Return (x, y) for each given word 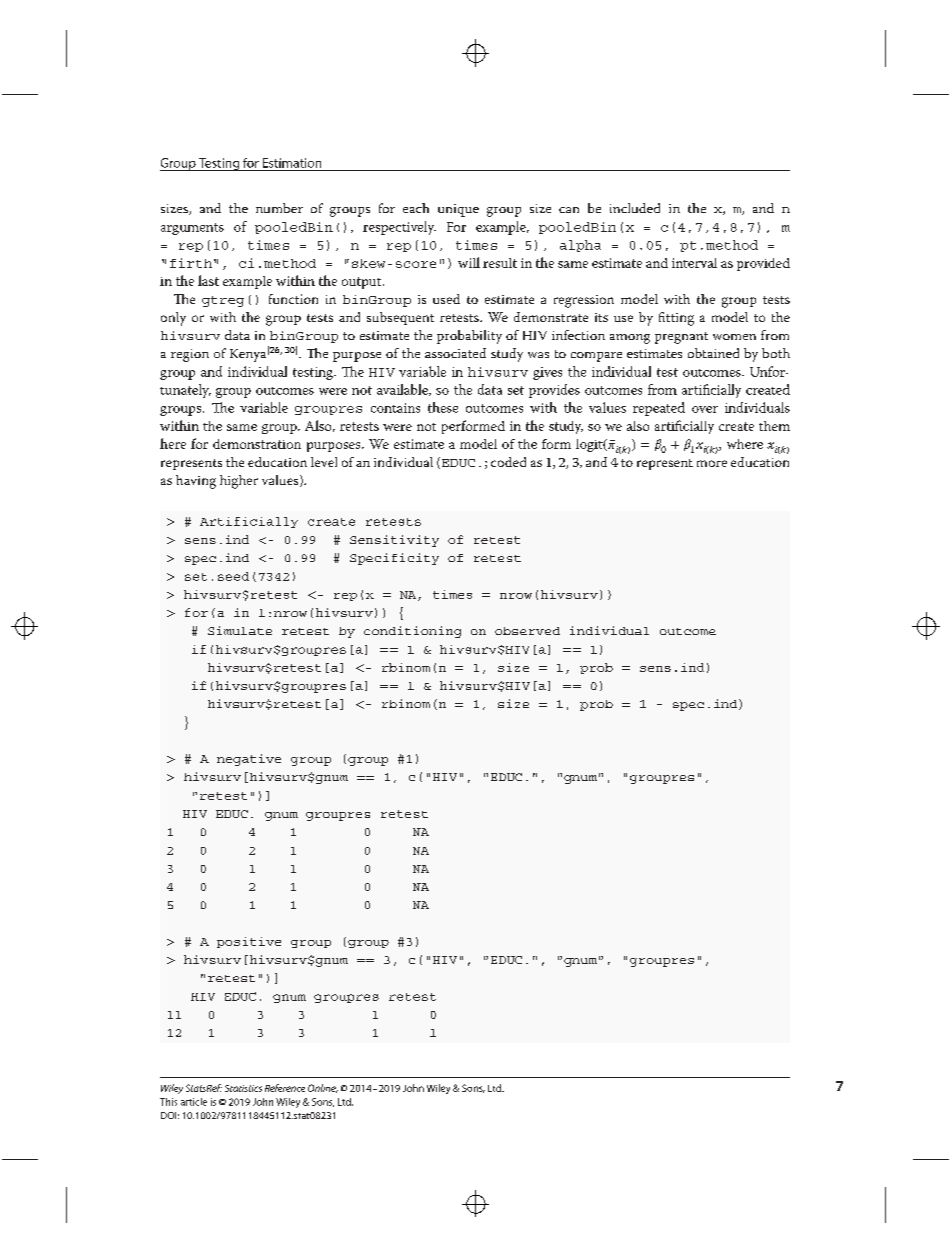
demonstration (257, 444)
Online (323, 1088)
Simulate (240, 630)
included (635, 208)
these (443, 407)
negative (249, 760)
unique (458, 210)
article (194, 1102)
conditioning (412, 632)
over (705, 409)
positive (249, 942)
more (712, 463)
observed (527, 631)
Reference (285, 1088)
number (279, 208)
